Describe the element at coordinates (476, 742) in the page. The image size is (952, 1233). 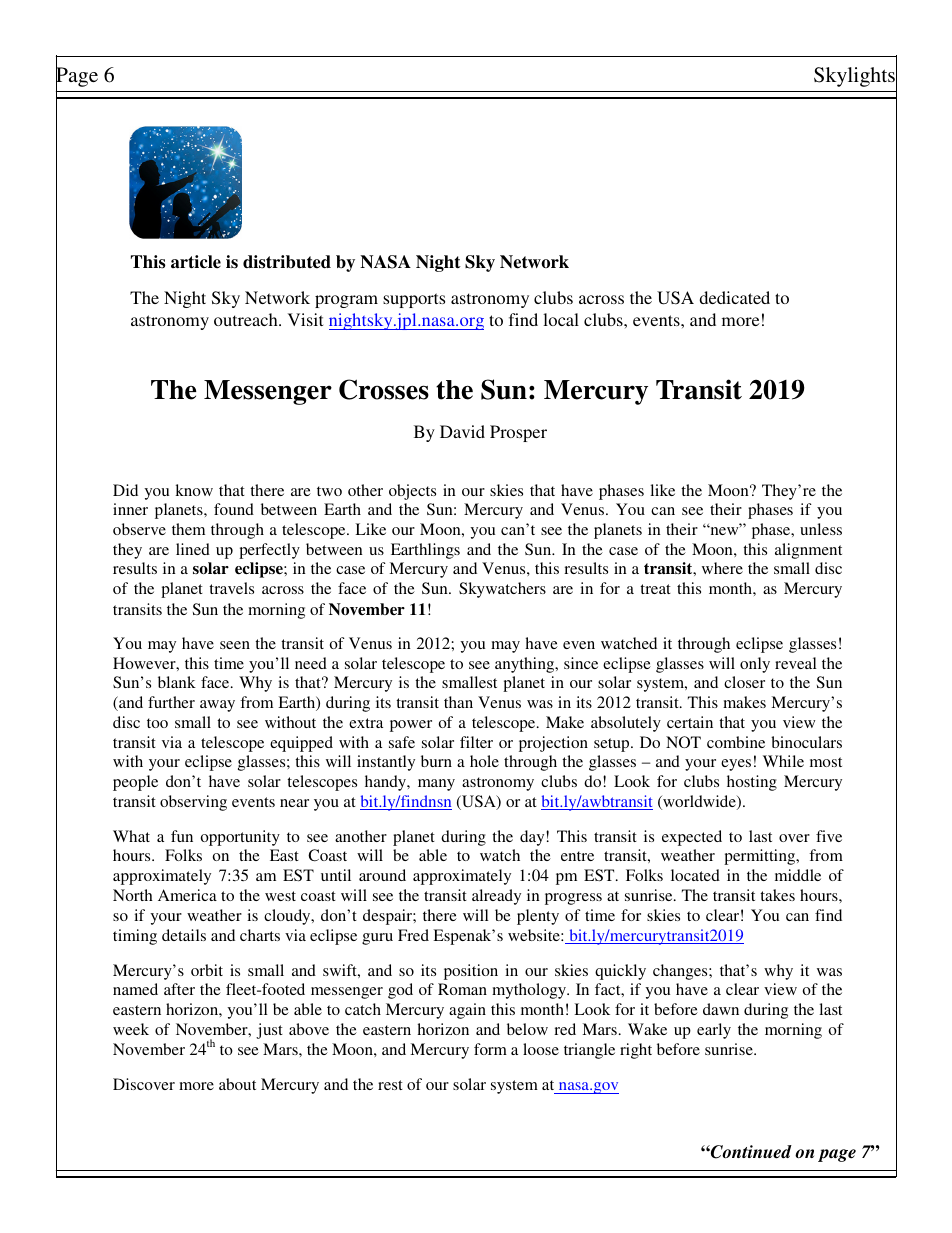
I see `filter` at that location.
